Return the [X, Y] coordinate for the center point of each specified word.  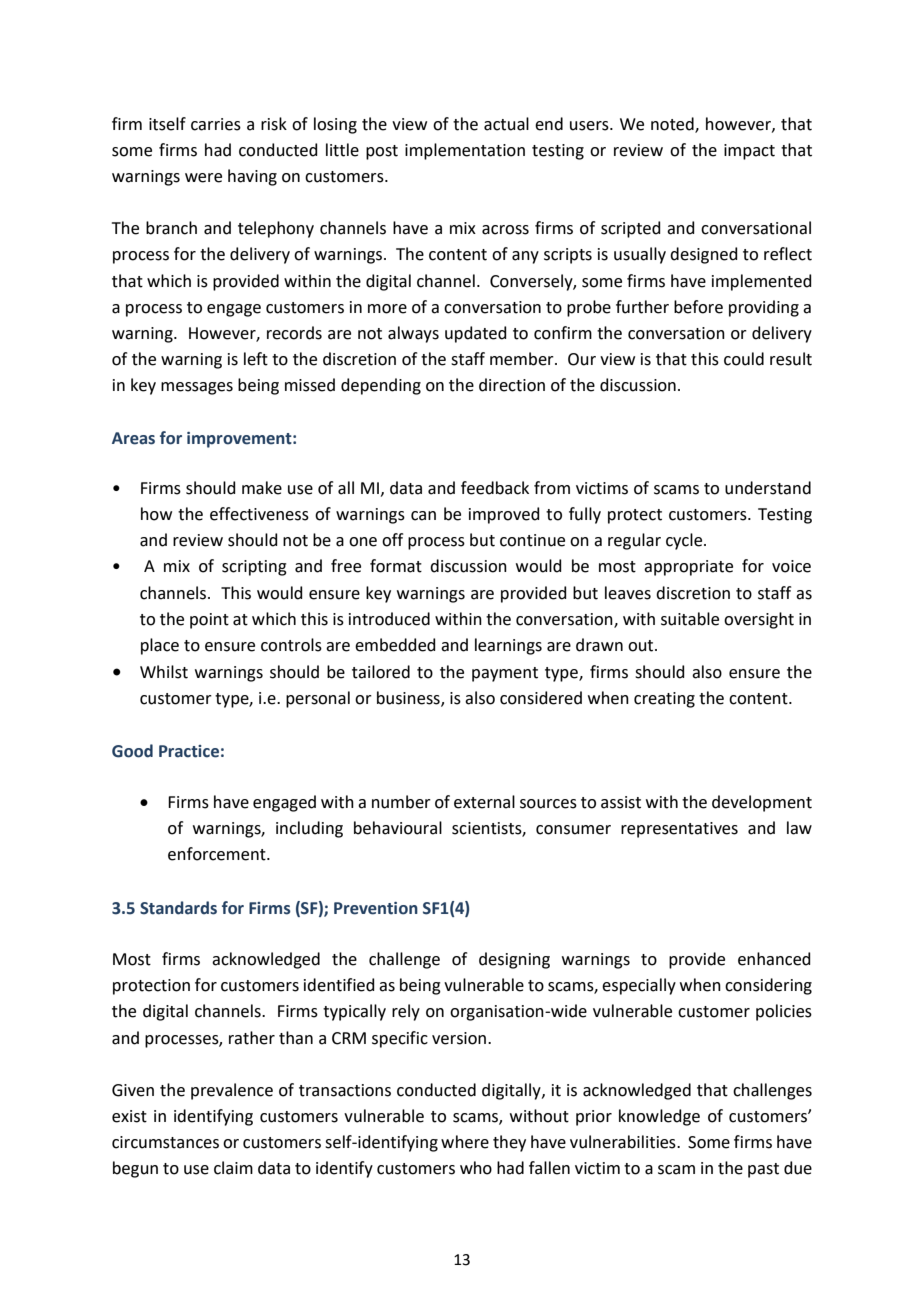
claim [233, 1168]
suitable [690, 619]
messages [197, 388]
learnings [508, 646]
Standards [178, 908]
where [465, 1142]
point [209, 621]
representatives [679, 830]
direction [512, 385]
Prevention [376, 908]
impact [749, 152]
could [744, 359]
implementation [465, 151]
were [203, 178]
